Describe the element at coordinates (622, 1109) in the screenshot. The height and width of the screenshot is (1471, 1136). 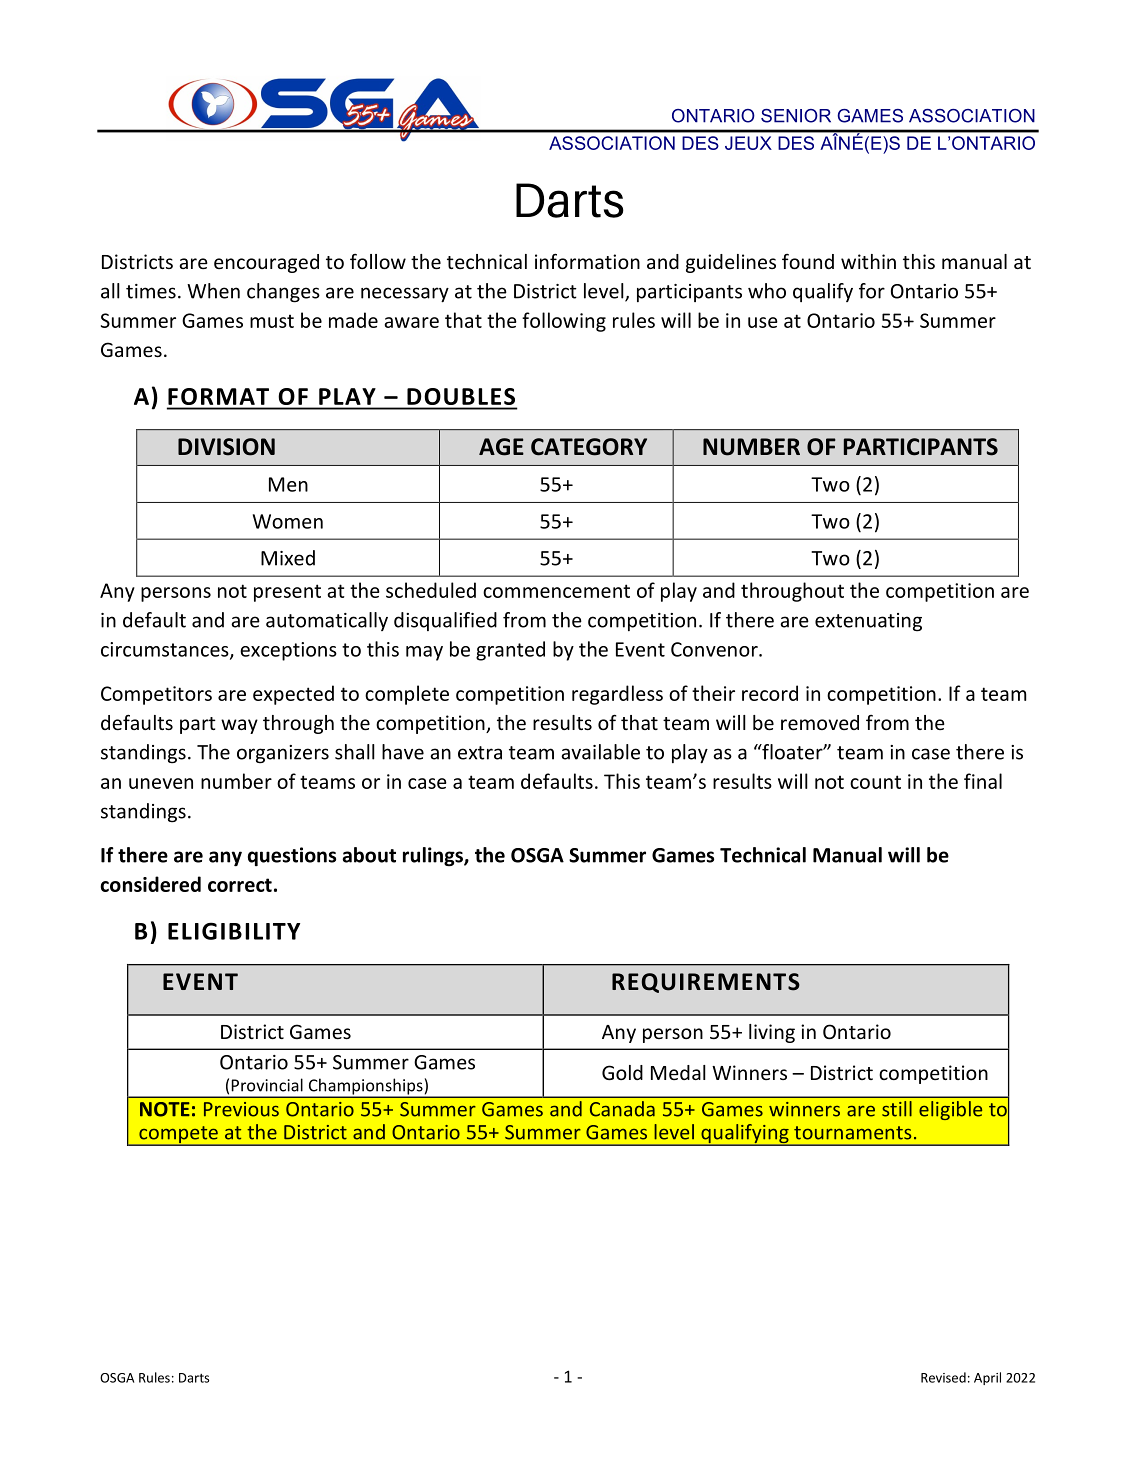
I see `Canada` at that location.
